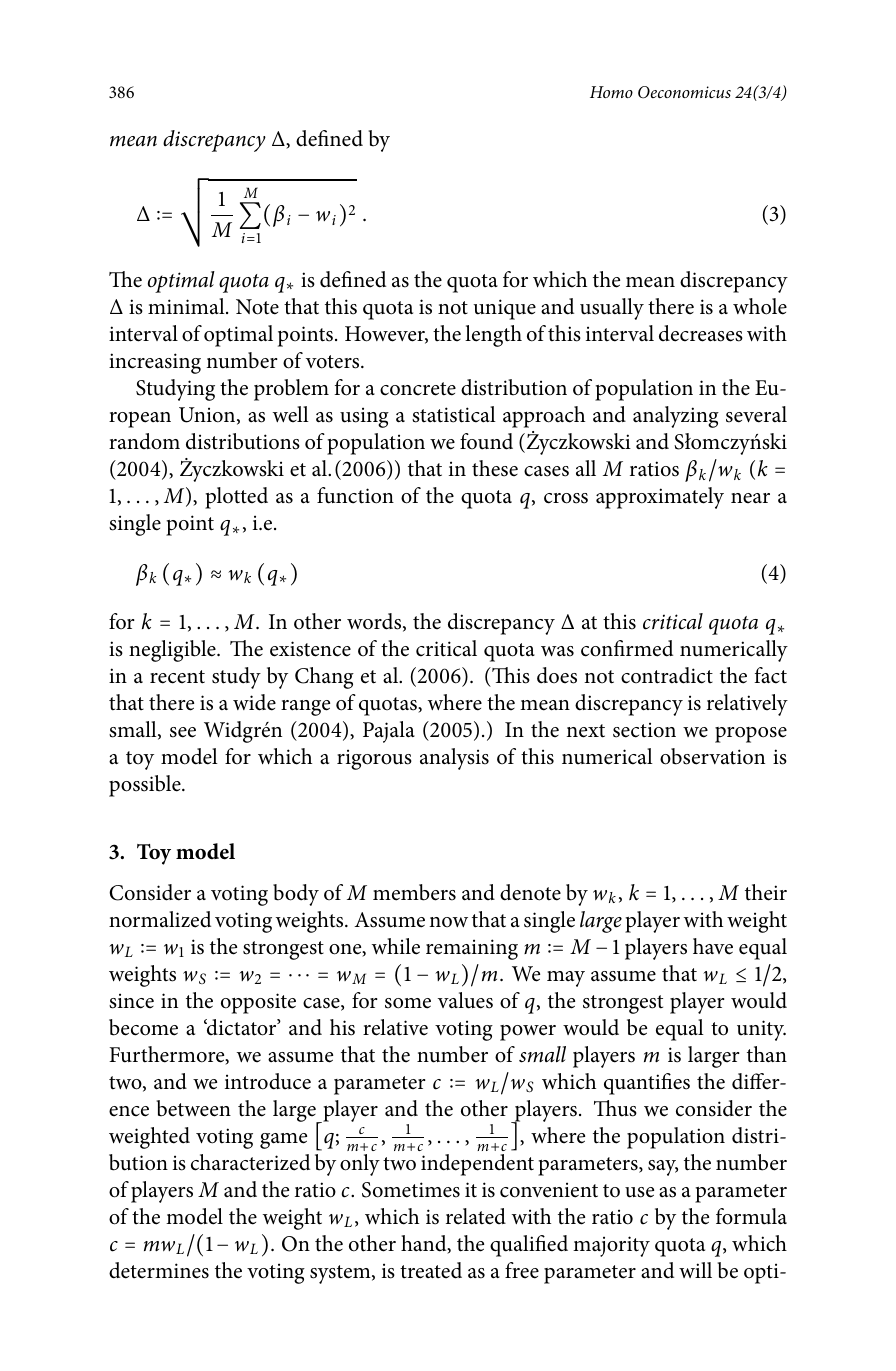 The height and width of the image is (1371, 896). I want to click on normalized, so click(160, 919).
